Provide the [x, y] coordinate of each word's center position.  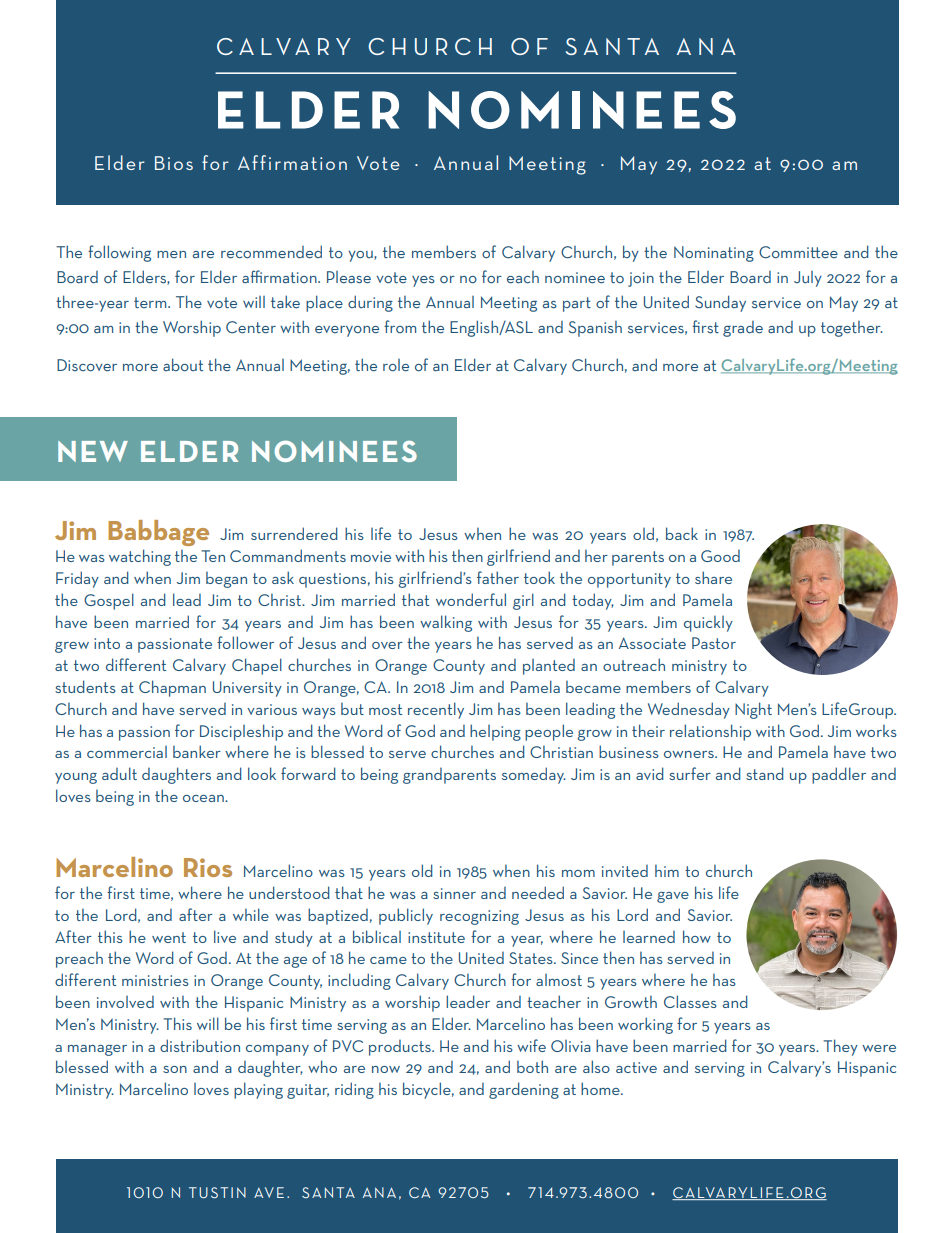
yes [423, 281]
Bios [174, 163]
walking [446, 623]
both [532, 1066]
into [107, 643]
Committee [798, 252]
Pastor [714, 643]
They [840, 1047]
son [175, 1069]
